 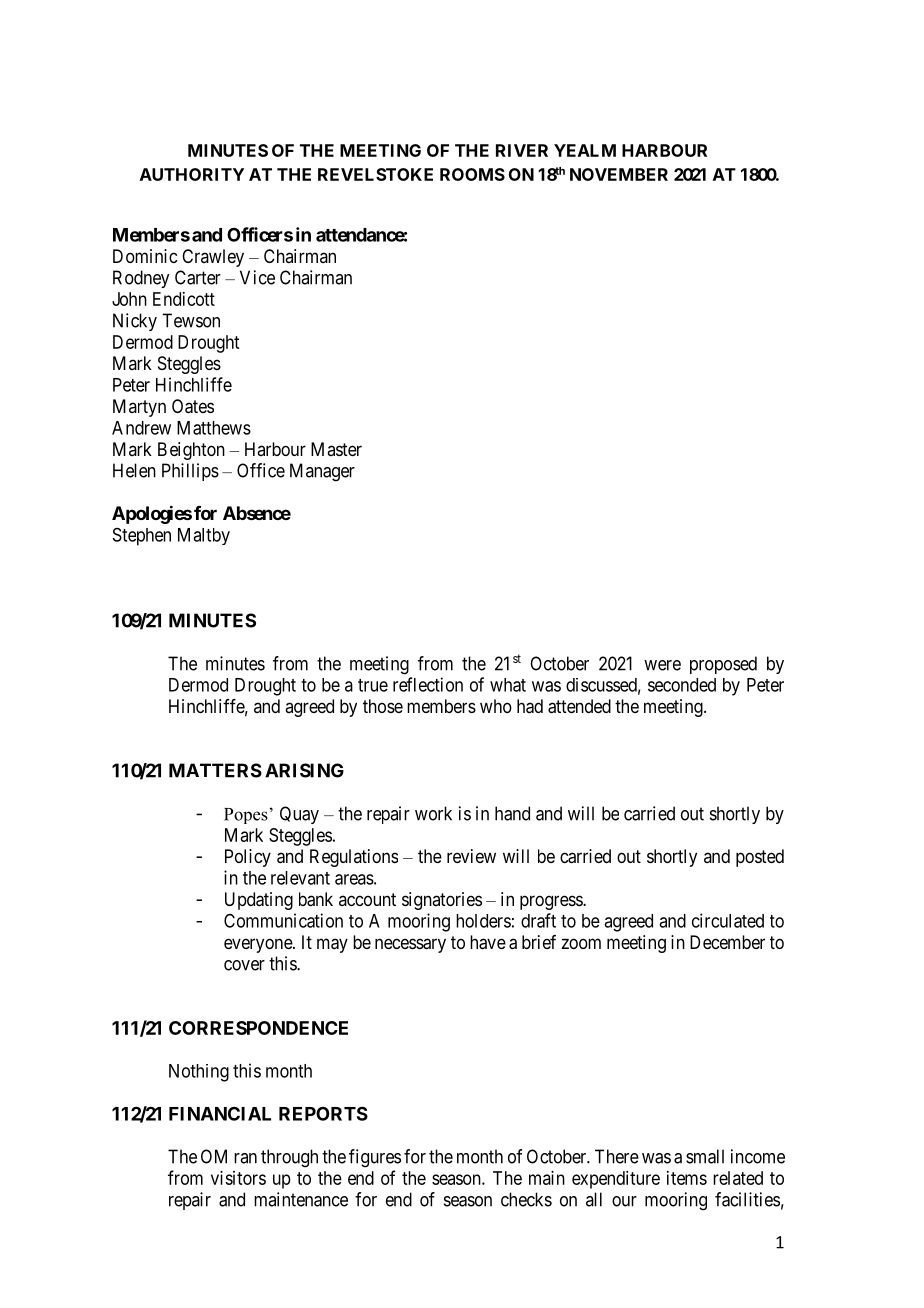 What do you see at coordinates (682, 685) in the screenshot?
I see `seconded` at bounding box center [682, 685].
